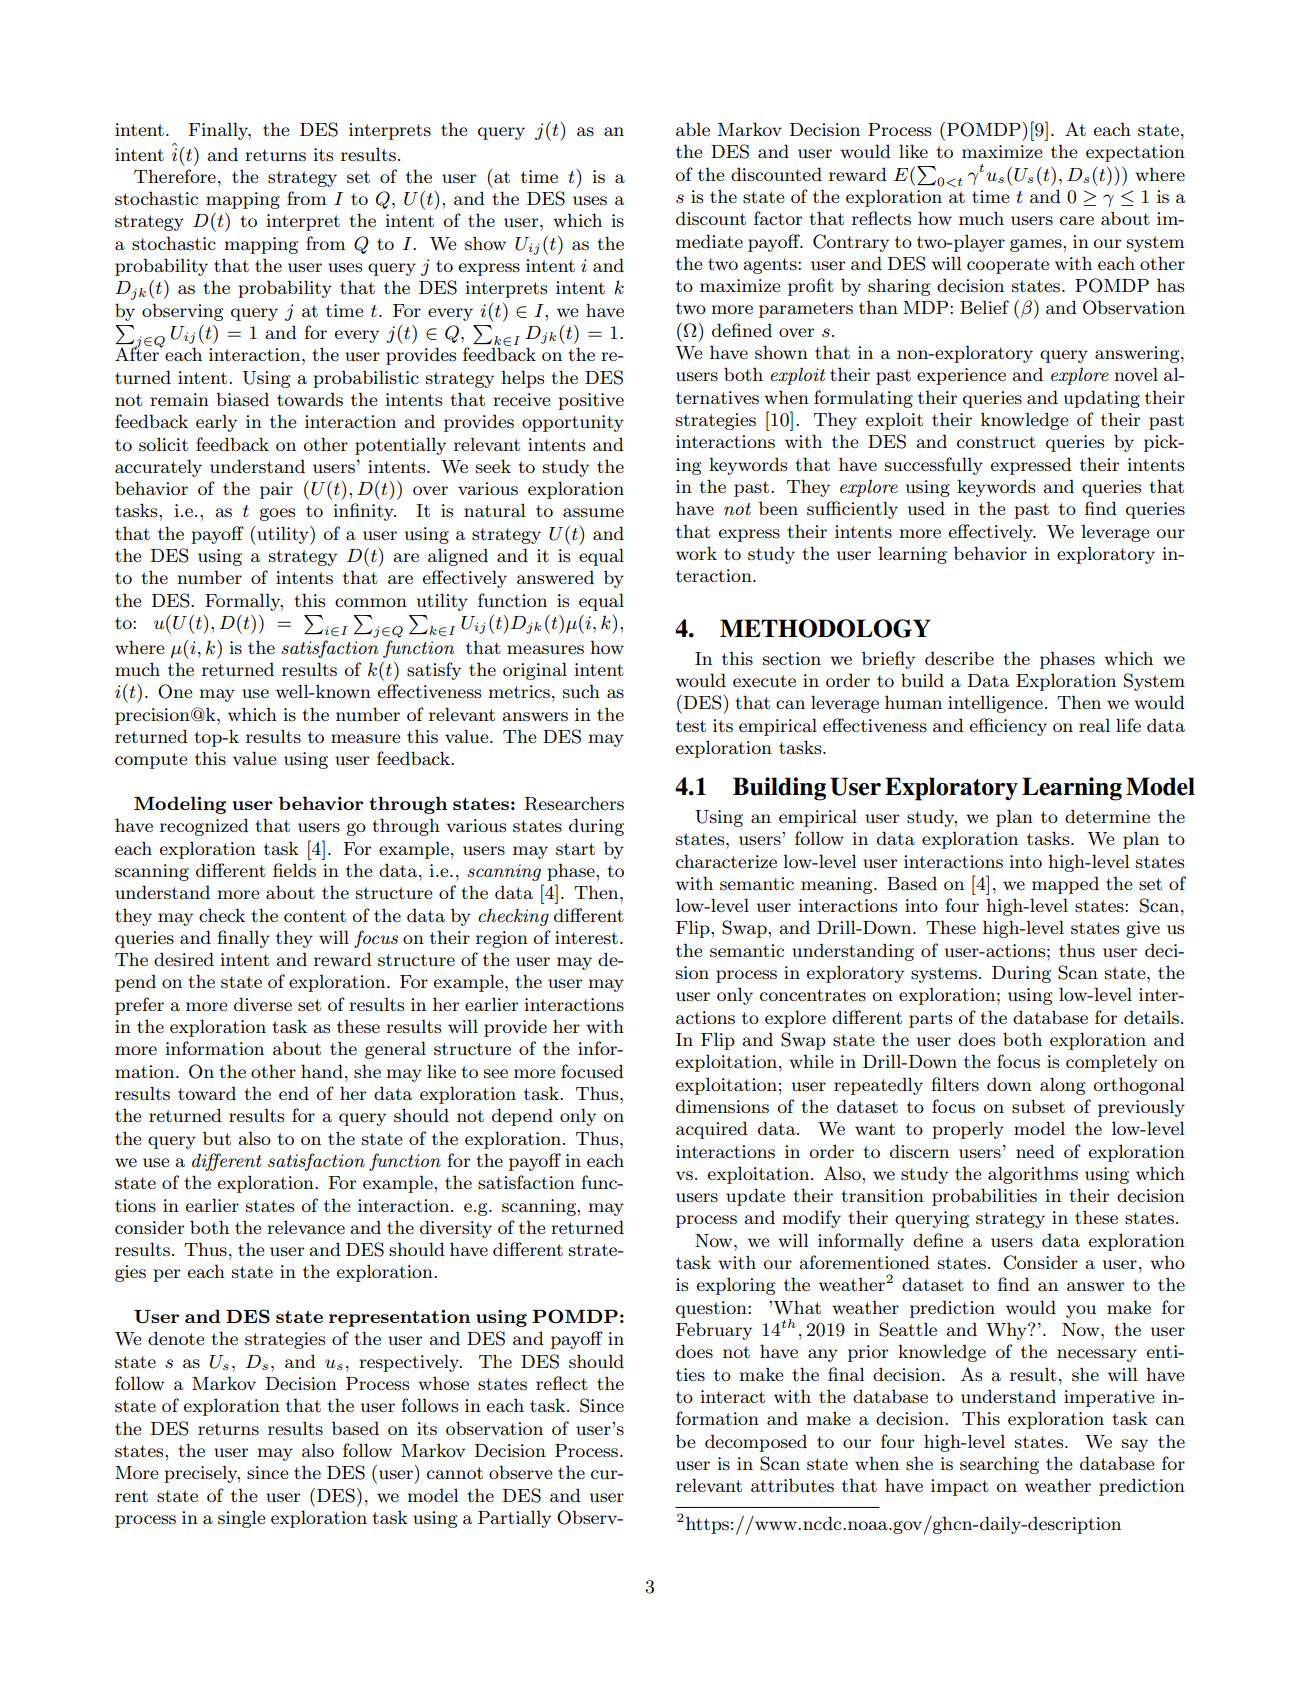  What do you see at coordinates (1077, 220) in the document?
I see `care` at bounding box center [1077, 220].
